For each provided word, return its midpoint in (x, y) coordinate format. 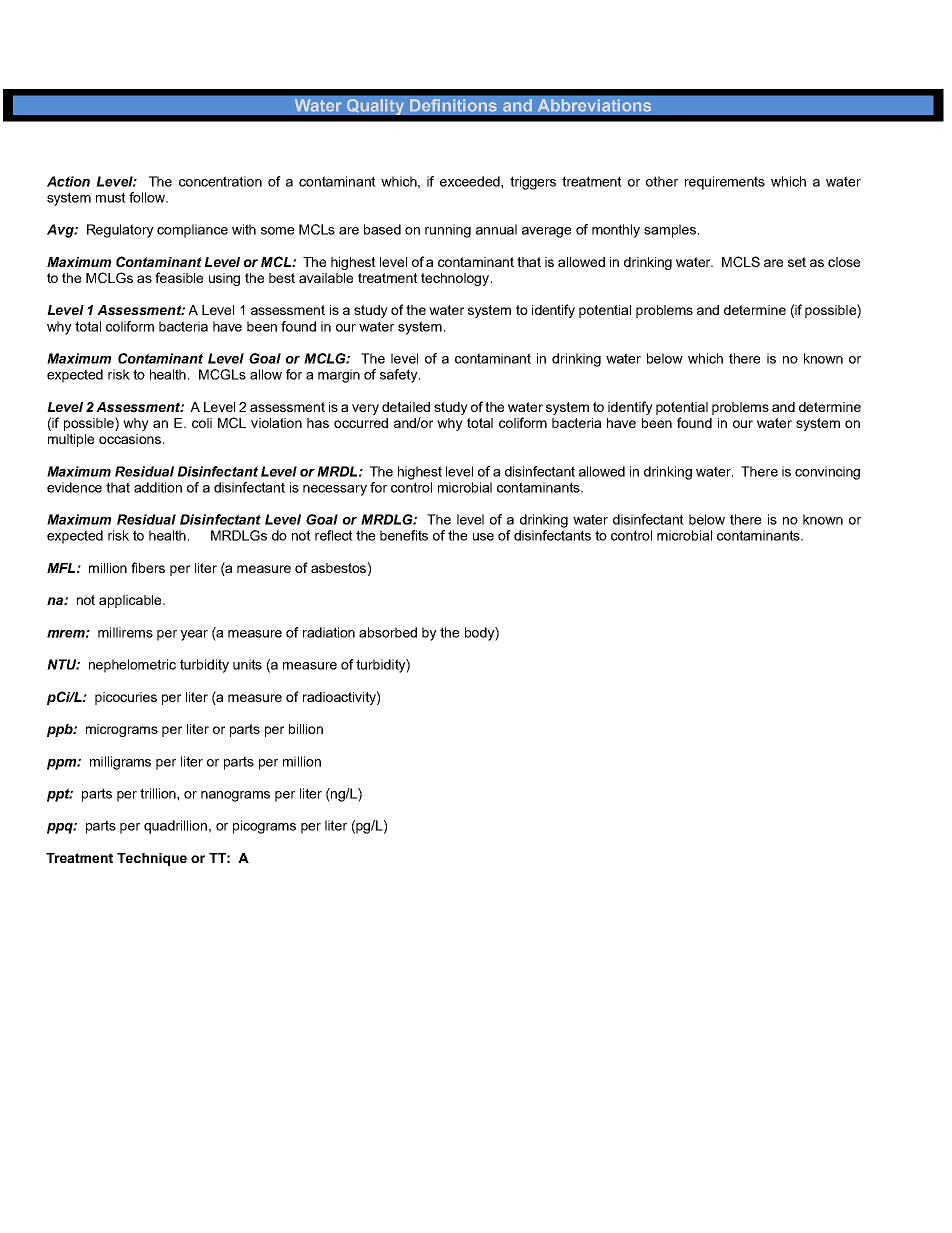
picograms (264, 827)
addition (158, 487)
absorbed (388, 632)
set (797, 262)
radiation (329, 632)
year (194, 635)
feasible (179, 277)
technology (456, 279)
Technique (152, 859)
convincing (827, 473)
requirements (725, 183)
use (483, 537)
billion (306, 729)
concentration (220, 181)
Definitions (453, 105)
